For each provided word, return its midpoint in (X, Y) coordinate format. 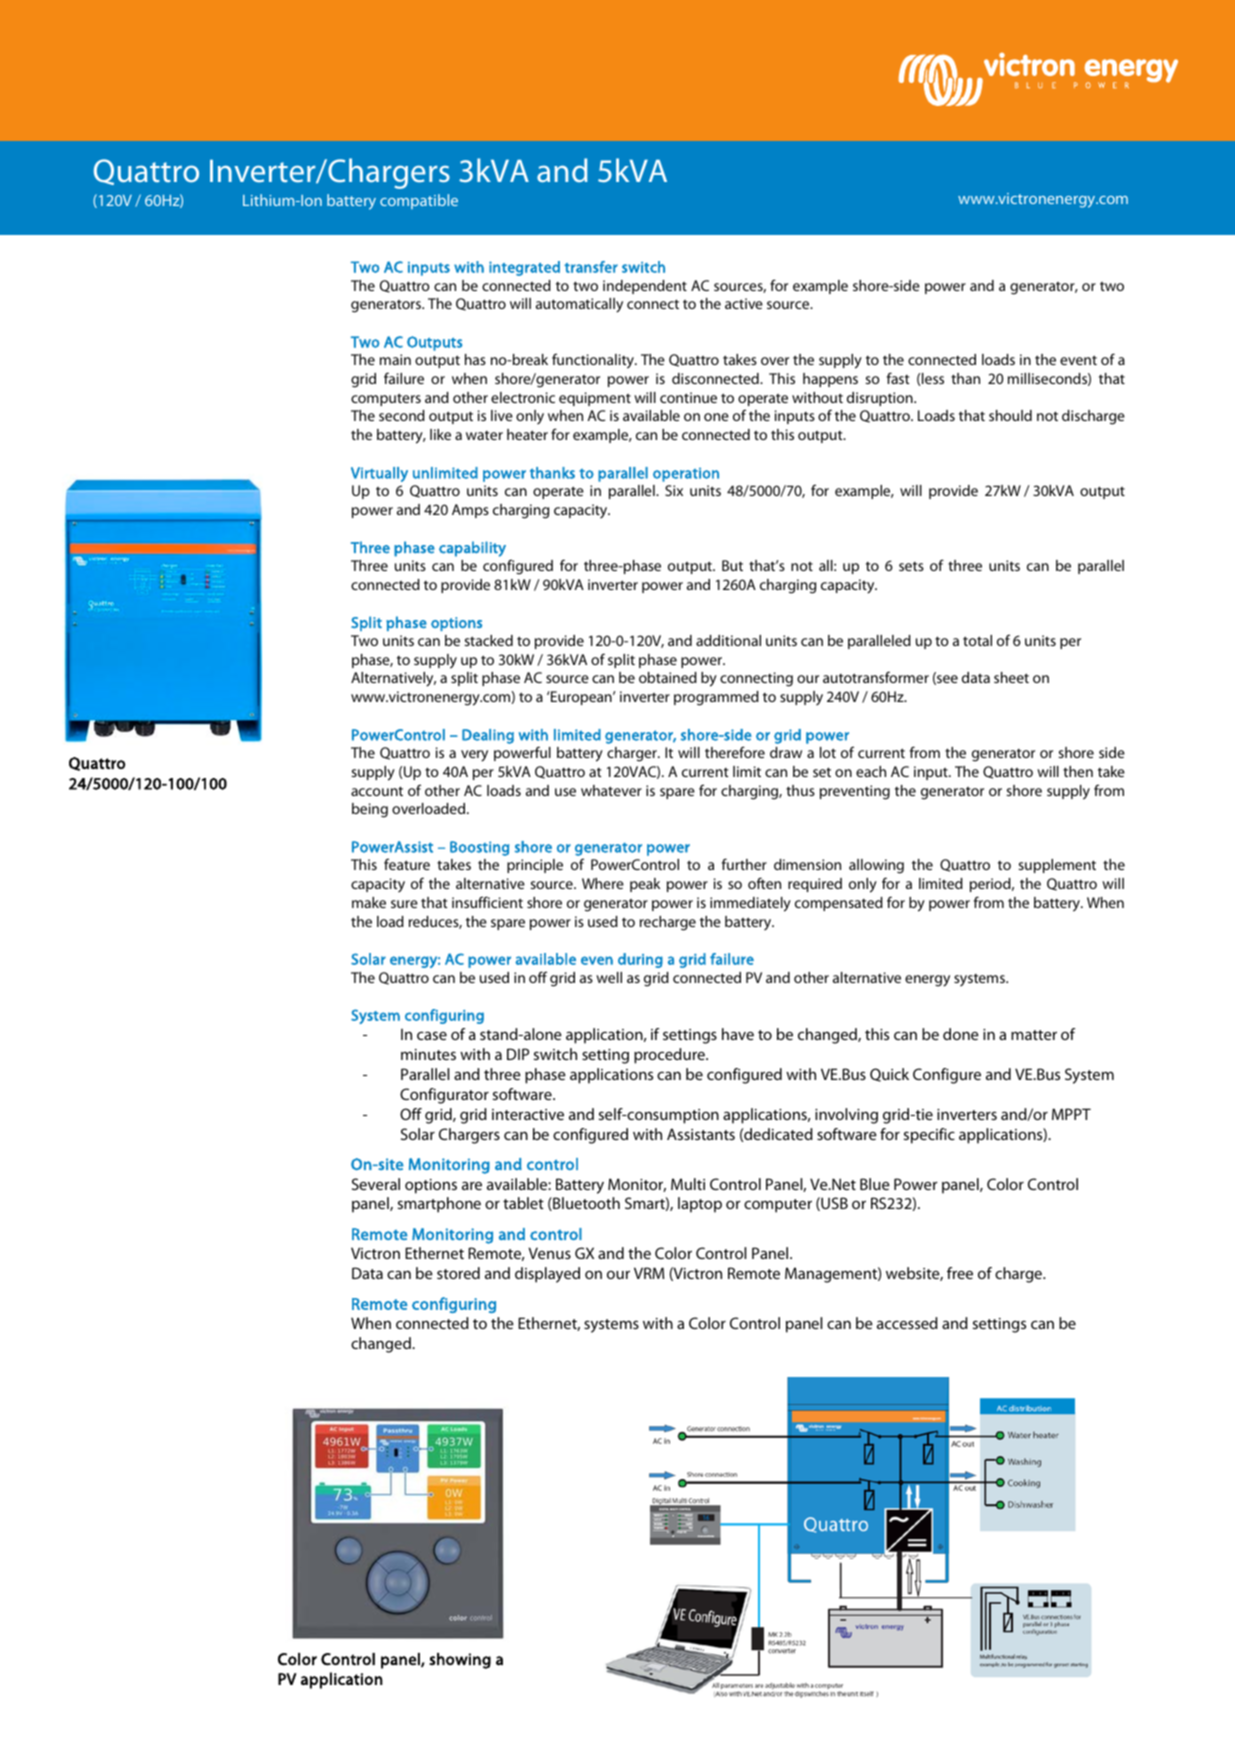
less (933, 378)
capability (472, 549)
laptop (700, 1205)
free (960, 1273)
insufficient (487, 902)
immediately (750, 904)
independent (645, 287)
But (732, 565)
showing (460, 1661)
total (977, 640)
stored (458, 1273)
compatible (419, 201)
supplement (1057, 866)
